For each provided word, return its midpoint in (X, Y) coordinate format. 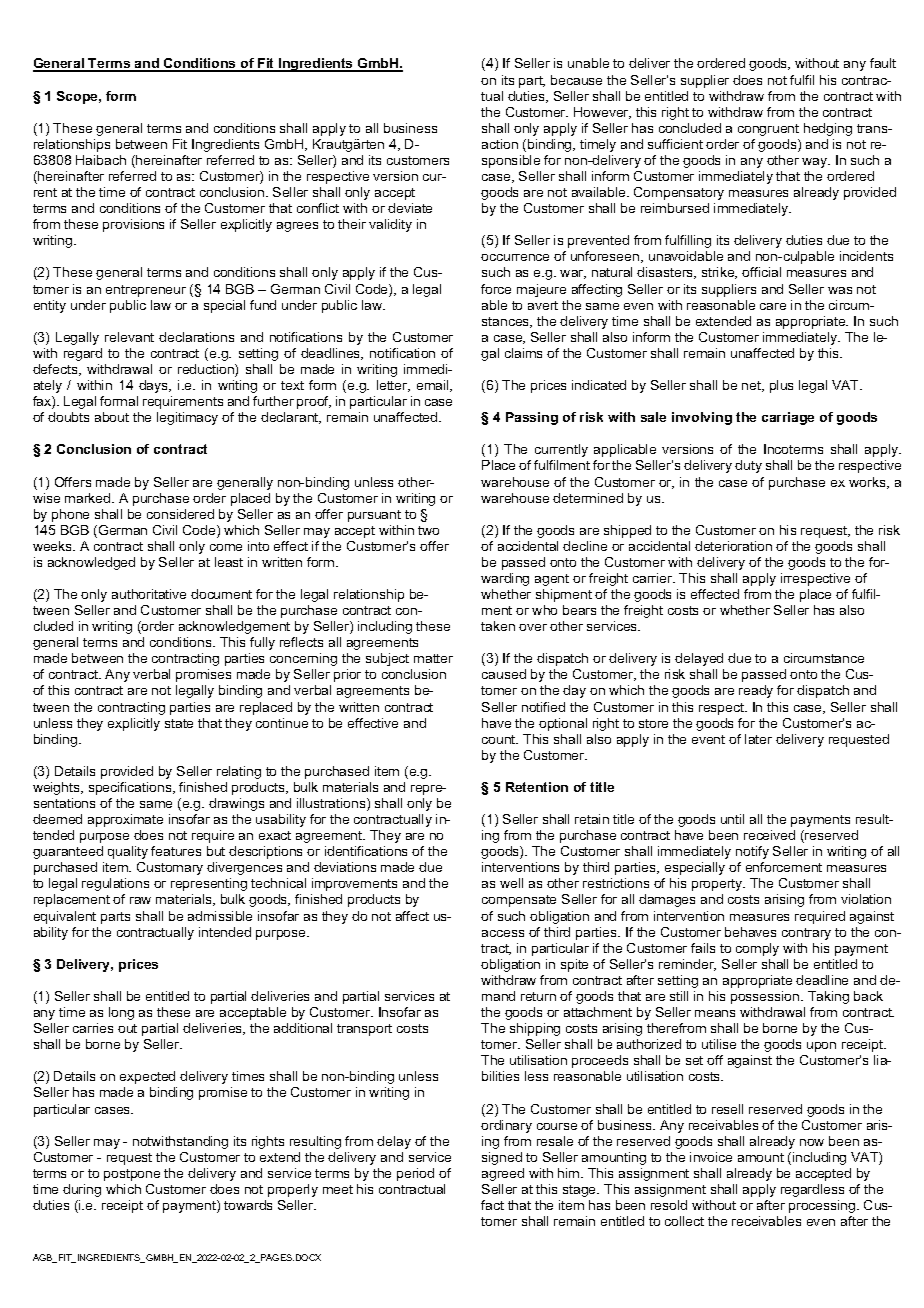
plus (781, 386)
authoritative (149, 594)
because (576, 80)
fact (492, 1205)
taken (498, 626)
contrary (806, 934)
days (155, 386)
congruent (768, 130)
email (434, 386)
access (503, 933)
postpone (132, 1175)
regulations (115, 884)
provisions (133, 225)
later (758, 739)
